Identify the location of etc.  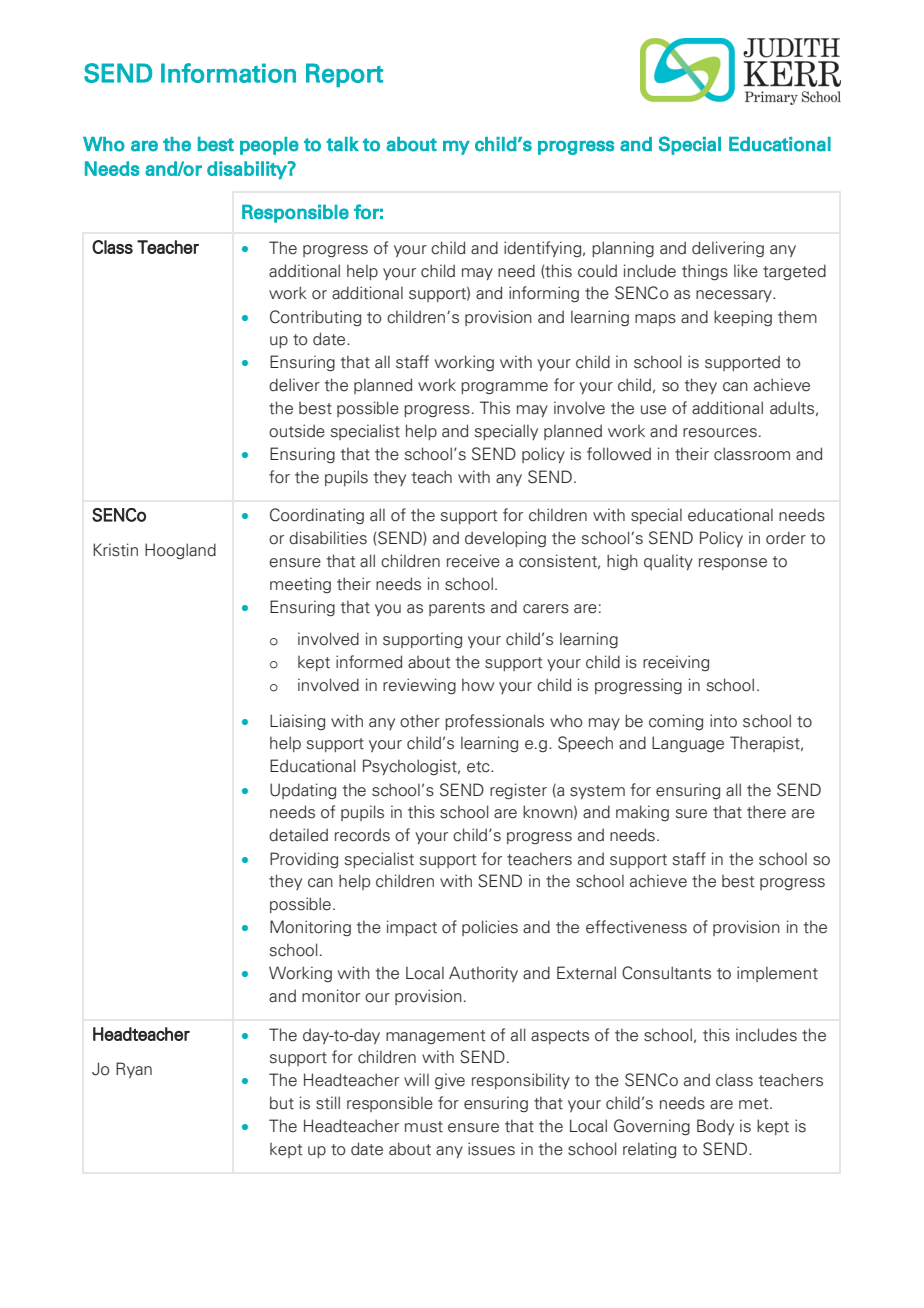
(479, 767).
